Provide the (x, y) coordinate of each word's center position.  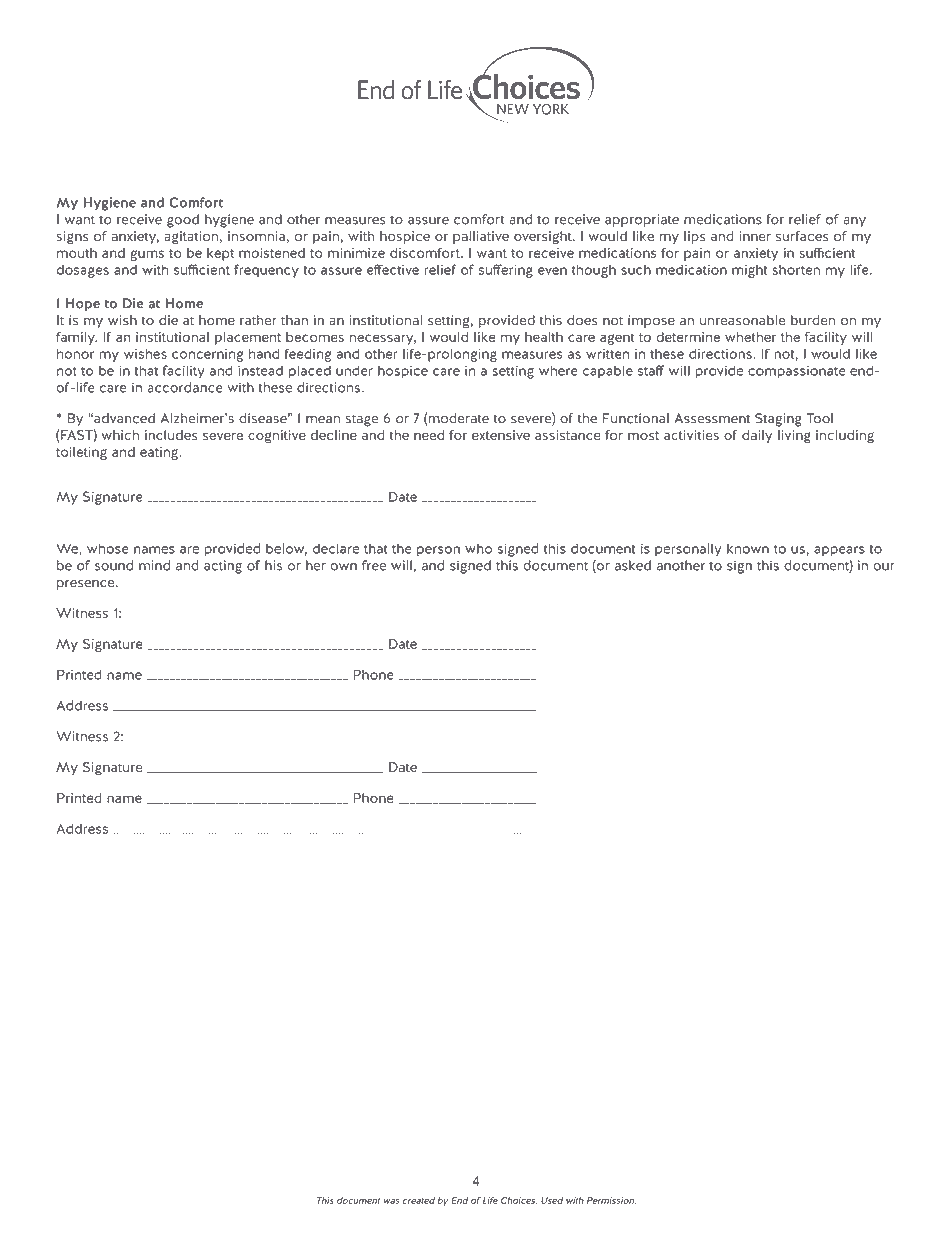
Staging (778, 420)
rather (258, 320)
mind (154, 565)
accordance (185, 387)
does (582, 320)
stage (362, 420)
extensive (501, 435)
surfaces (802, 236)
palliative (481, 237)
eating (160, 453)
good (183, 221)
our (884, 567)
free (374, 565)
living (794, 437)
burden (813, 320)
